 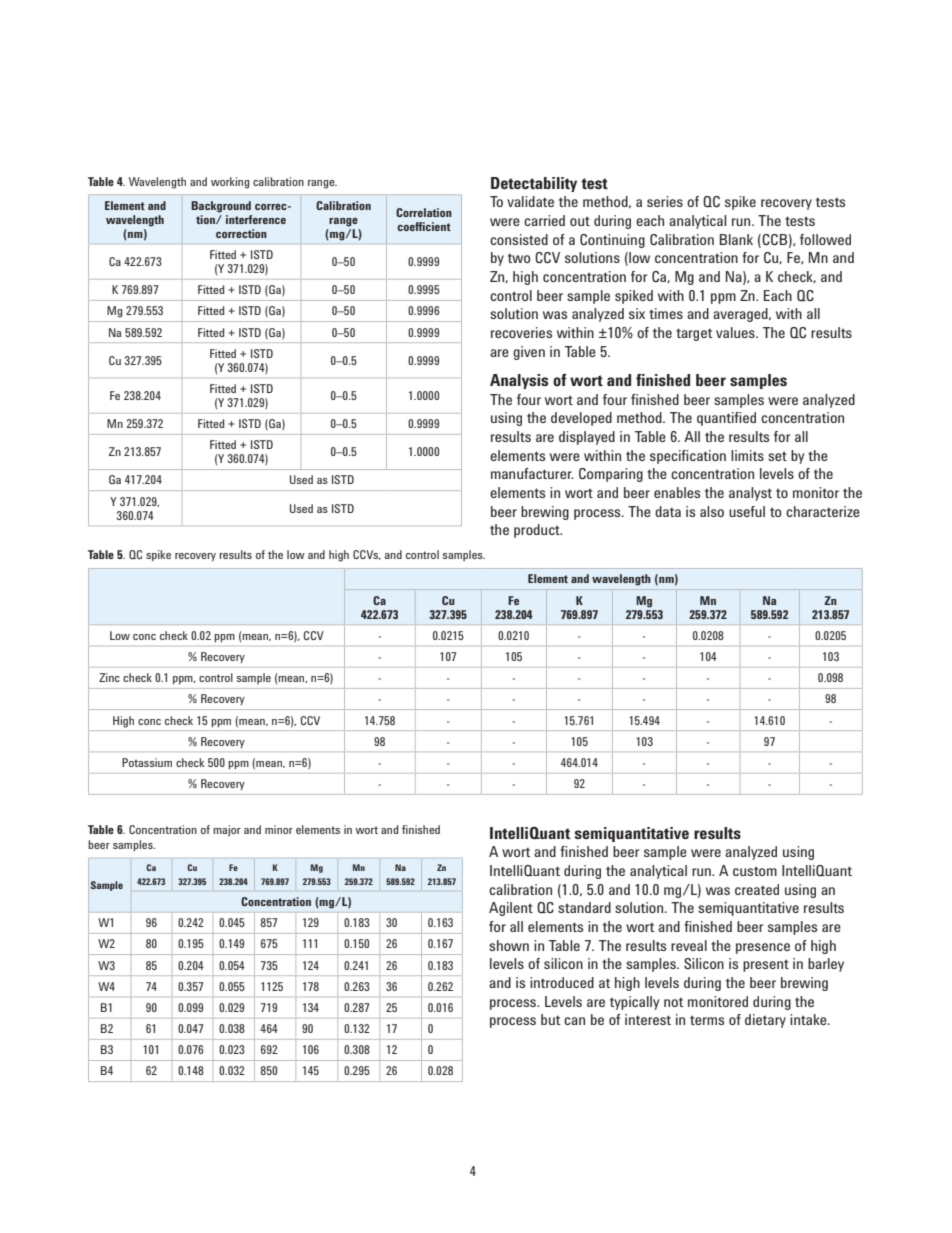 What do you see at coordinates (550, 1019) in the screenshot?
I see `but` at bounding box center [550, 1019].
